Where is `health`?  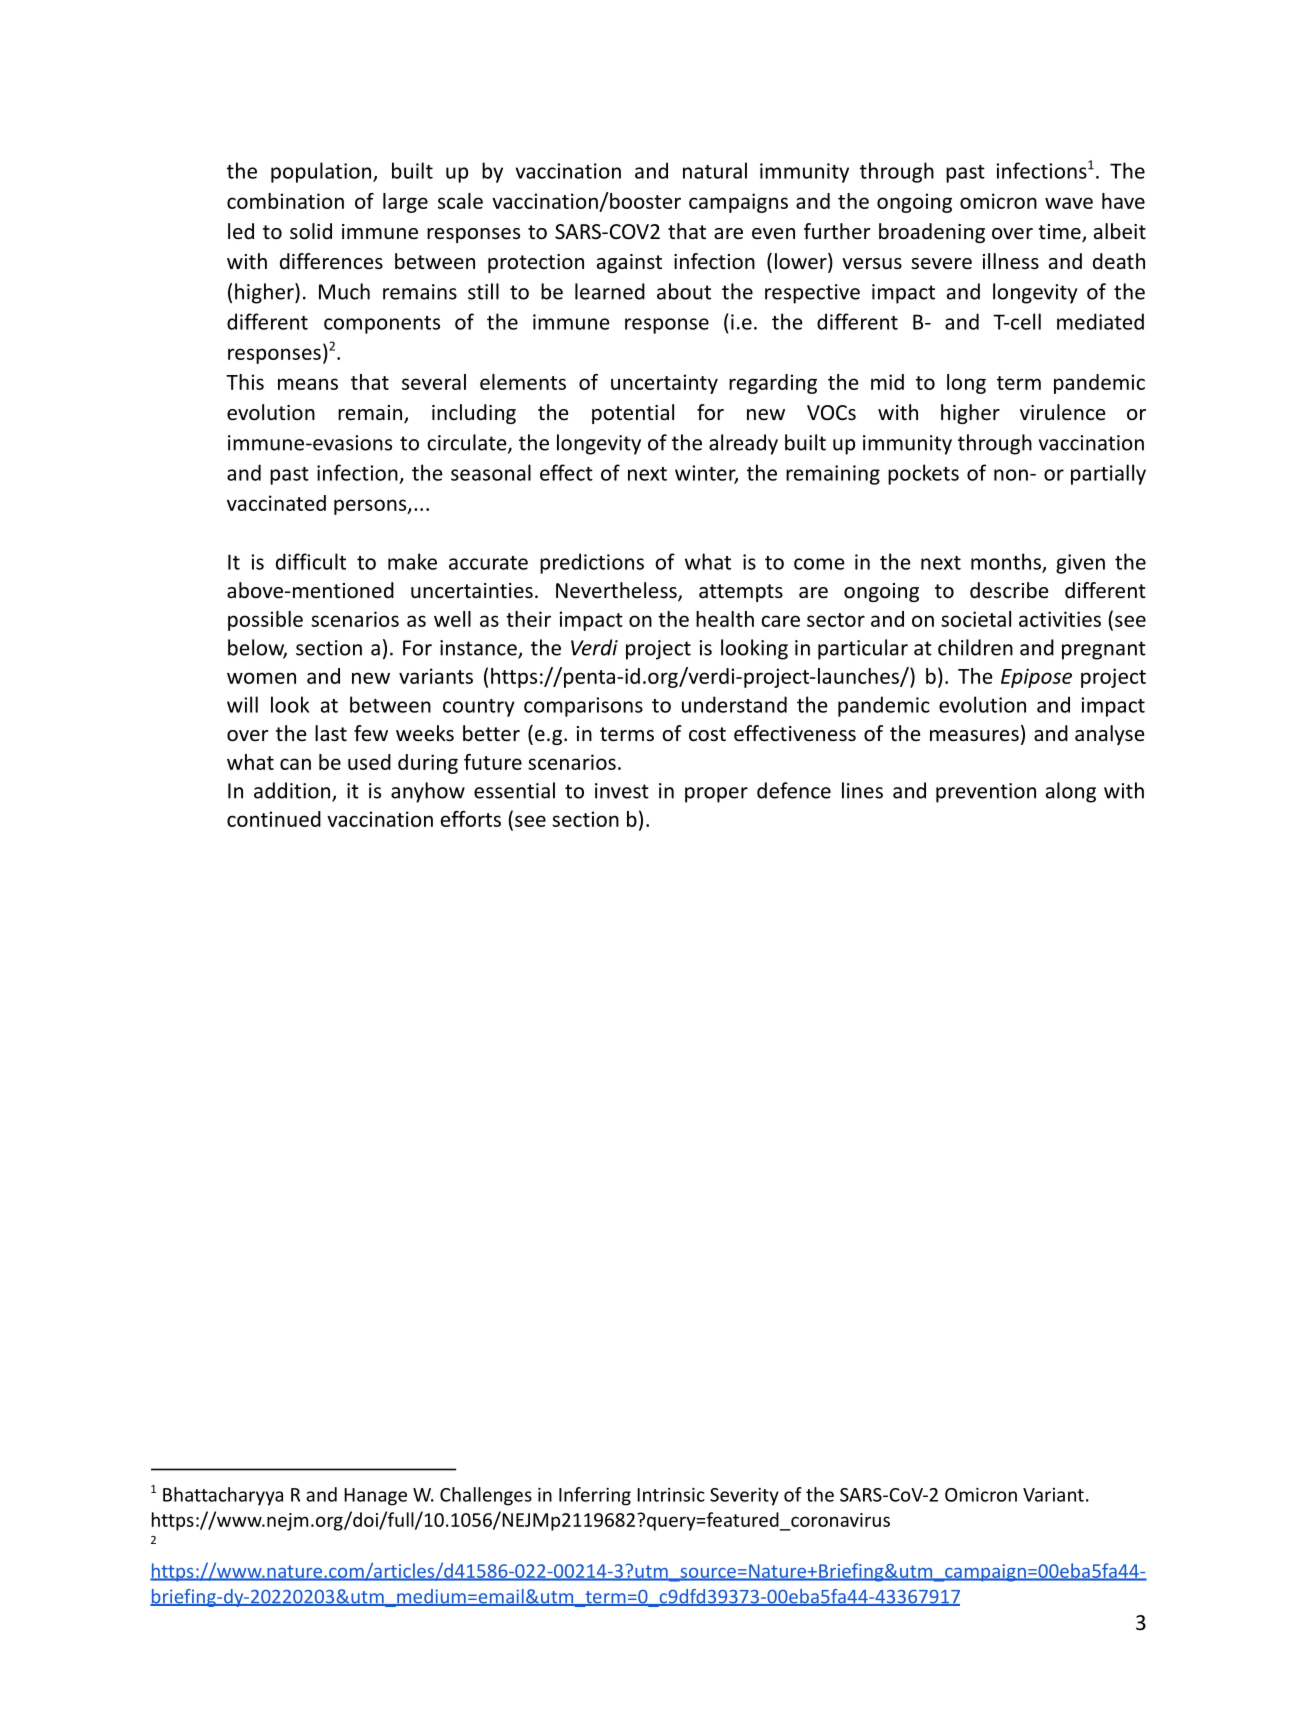 health is located at coordinates (725, 619).
